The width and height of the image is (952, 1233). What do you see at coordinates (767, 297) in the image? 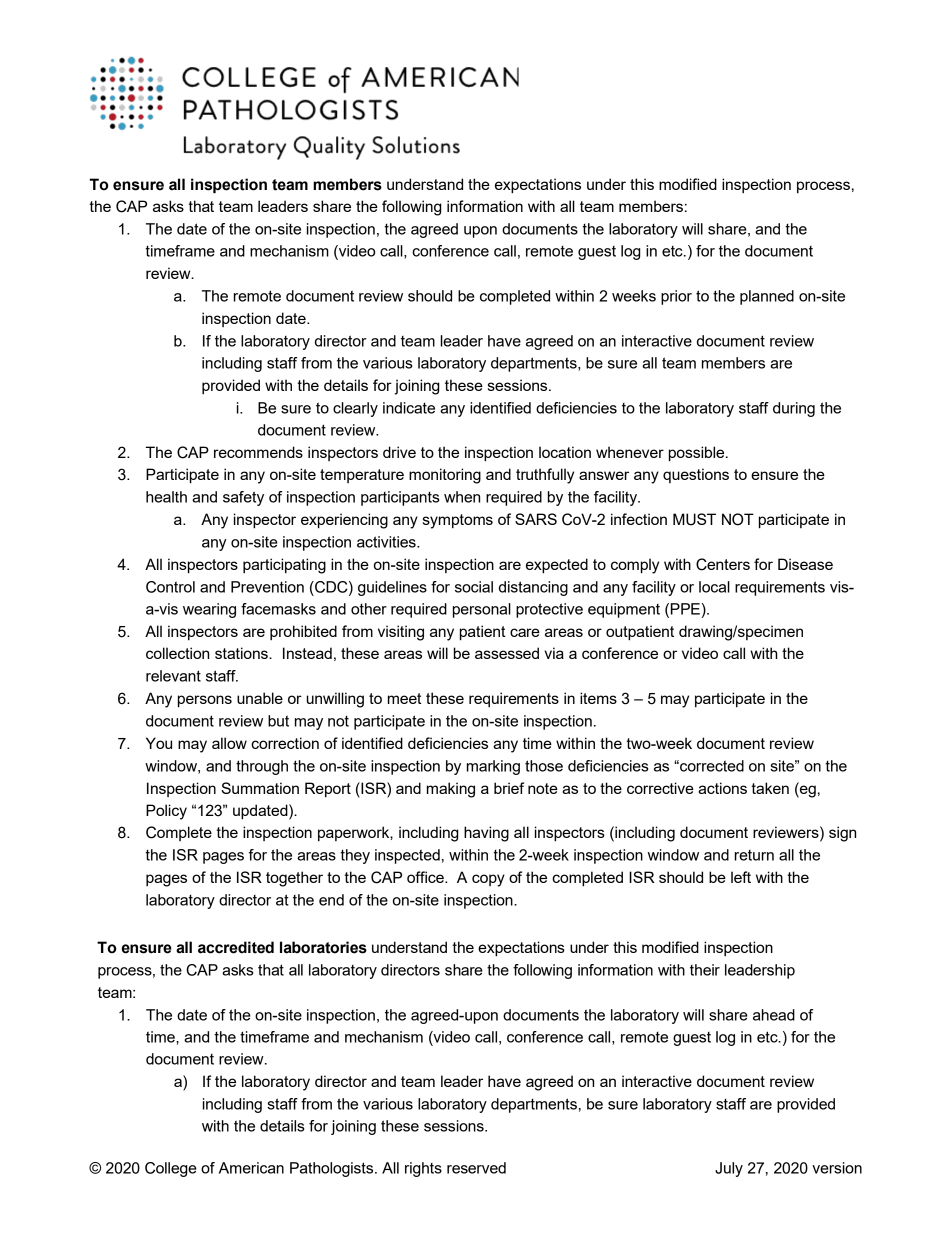
I see `planned` at bounding box center [767, 297].
